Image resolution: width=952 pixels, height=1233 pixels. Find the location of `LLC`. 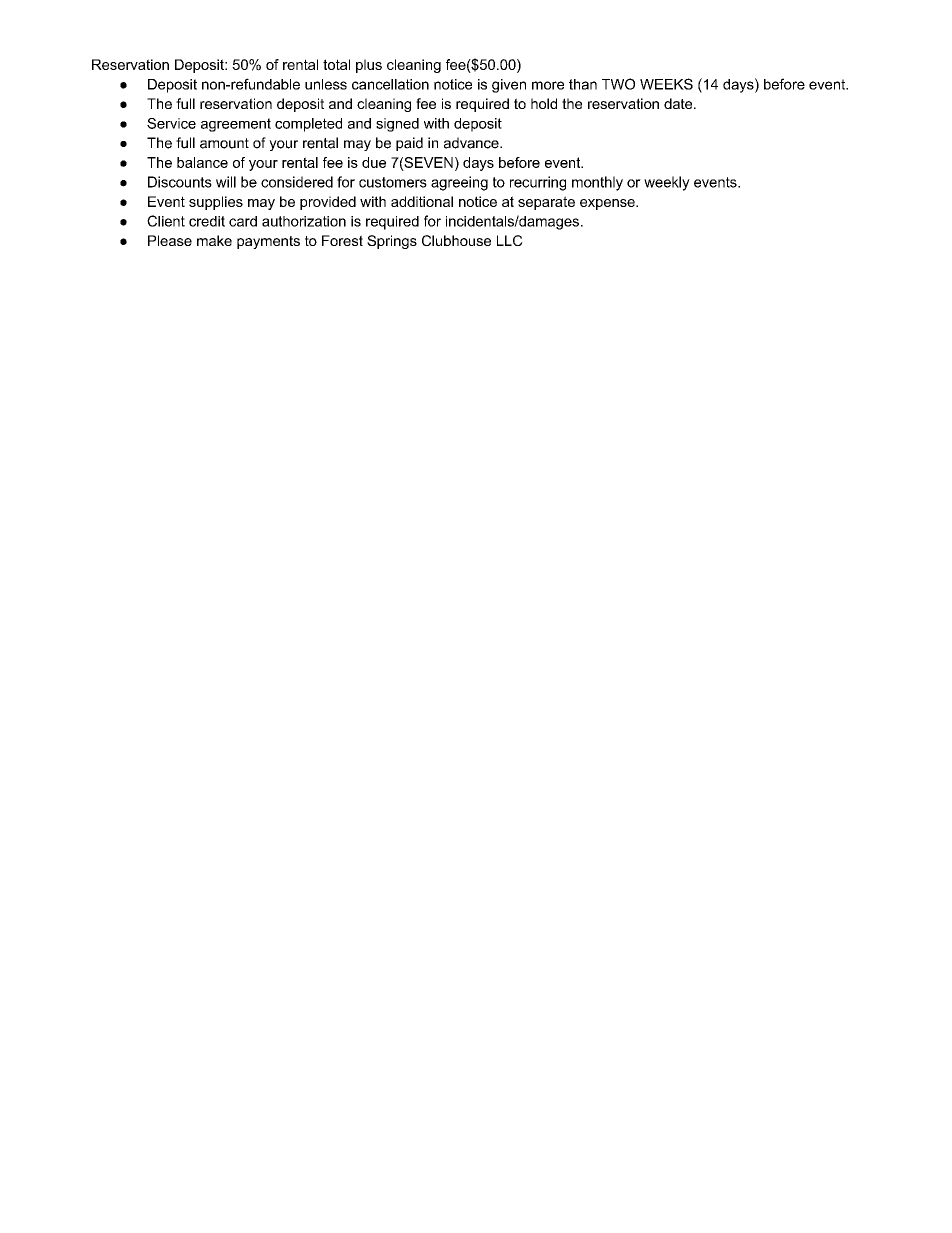

LLC is located at coordinates (510, 240).
